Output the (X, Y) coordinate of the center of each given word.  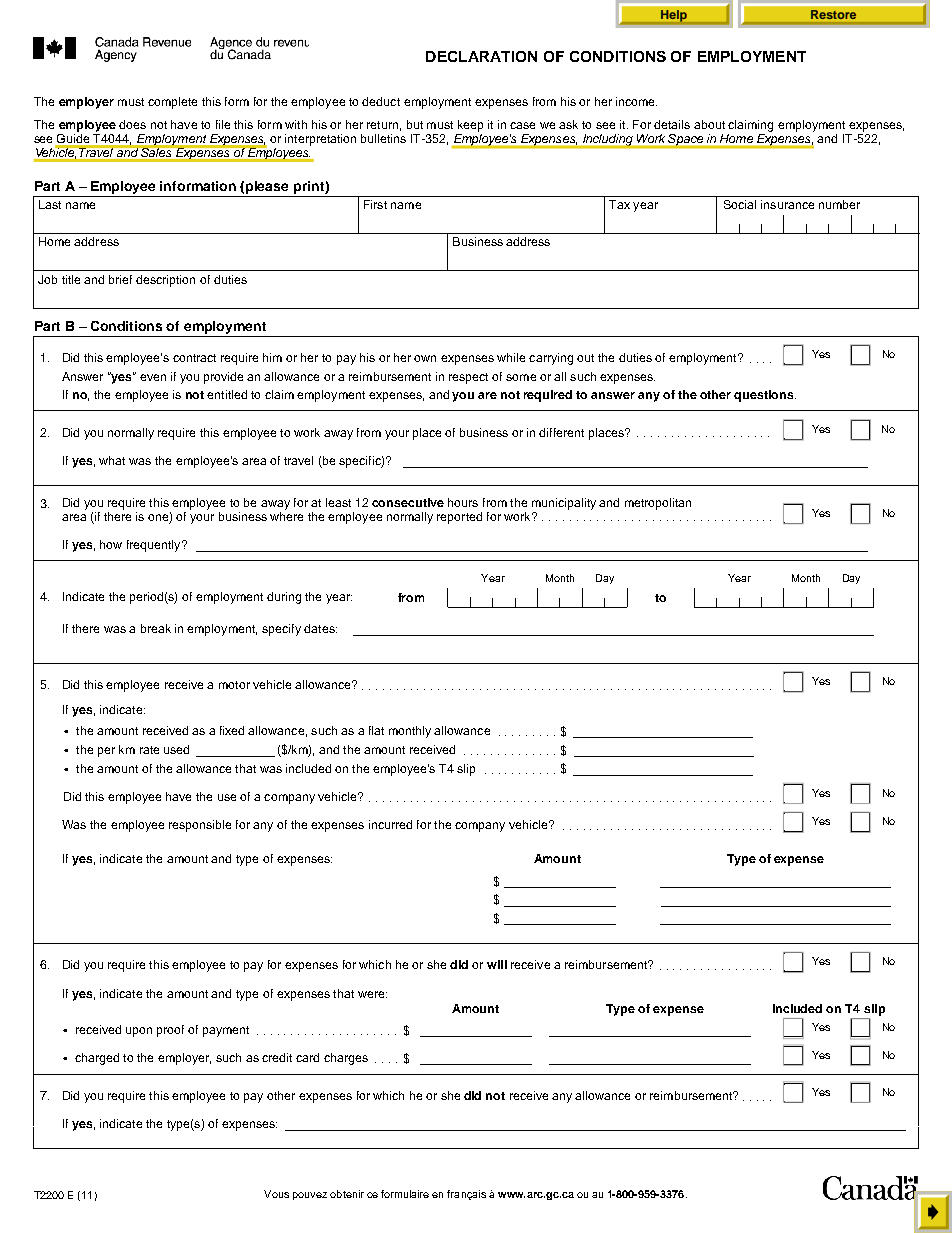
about (709, 124)
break (156, 628)
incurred (390, 824)
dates (320, 628)
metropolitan (658, 504)
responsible (200, 826)
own (425, 358)
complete (172, 103)
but (415, 124)
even (153, 377)
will (497, 964)
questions (765, 396)
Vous (276, 1194)
